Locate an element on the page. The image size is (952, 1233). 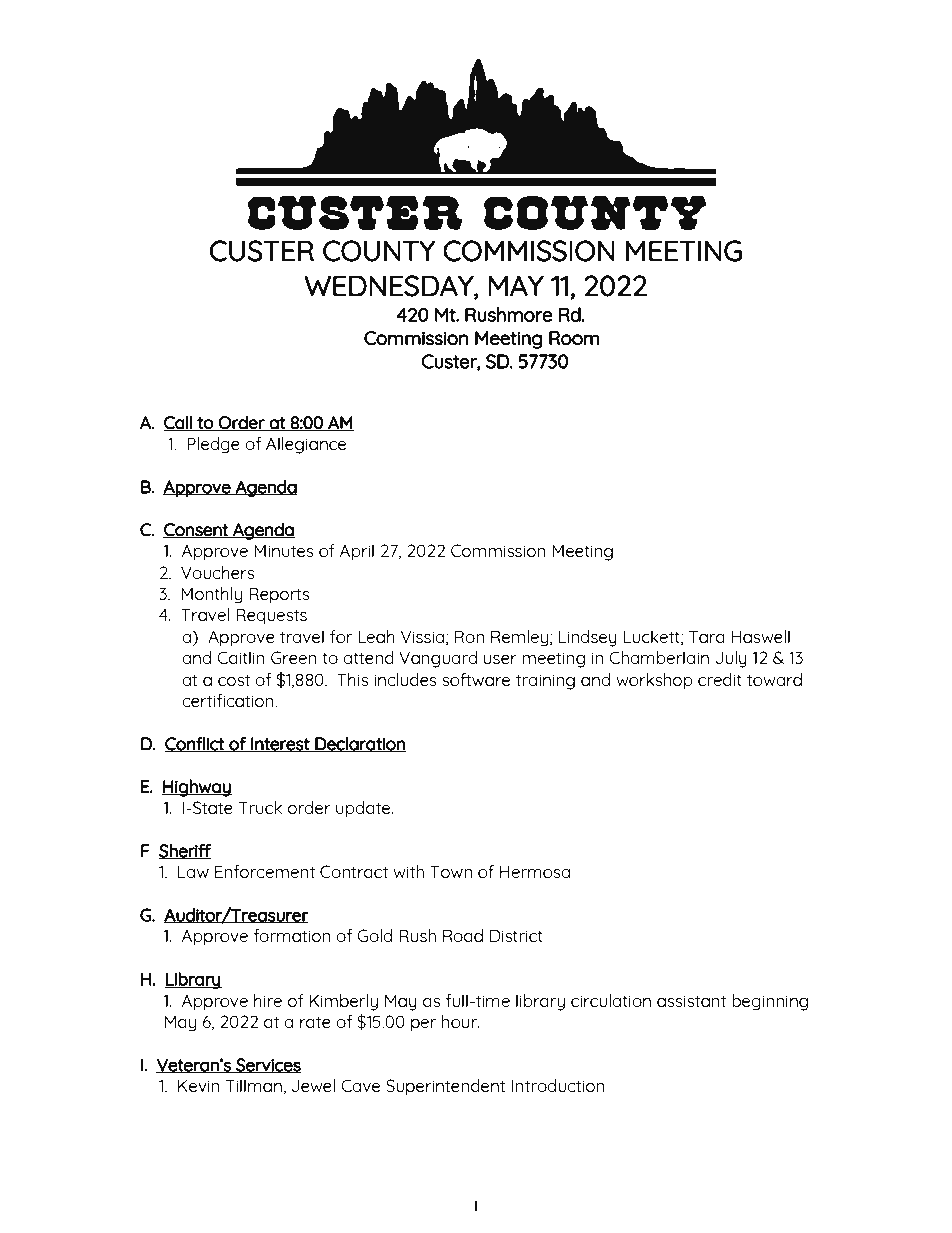
software is located at coordinates (476, 679).
